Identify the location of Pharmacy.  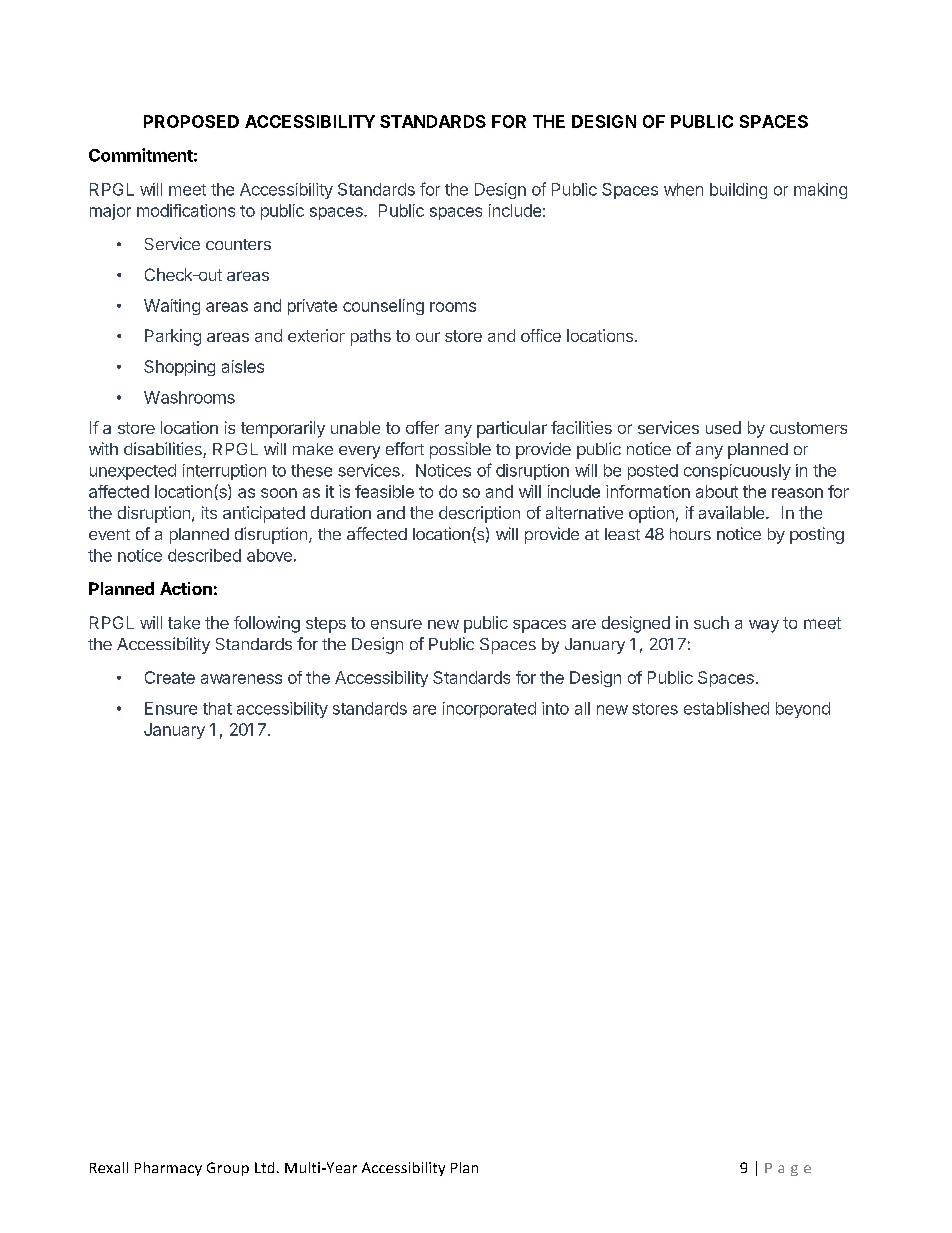
(168, 1169).
